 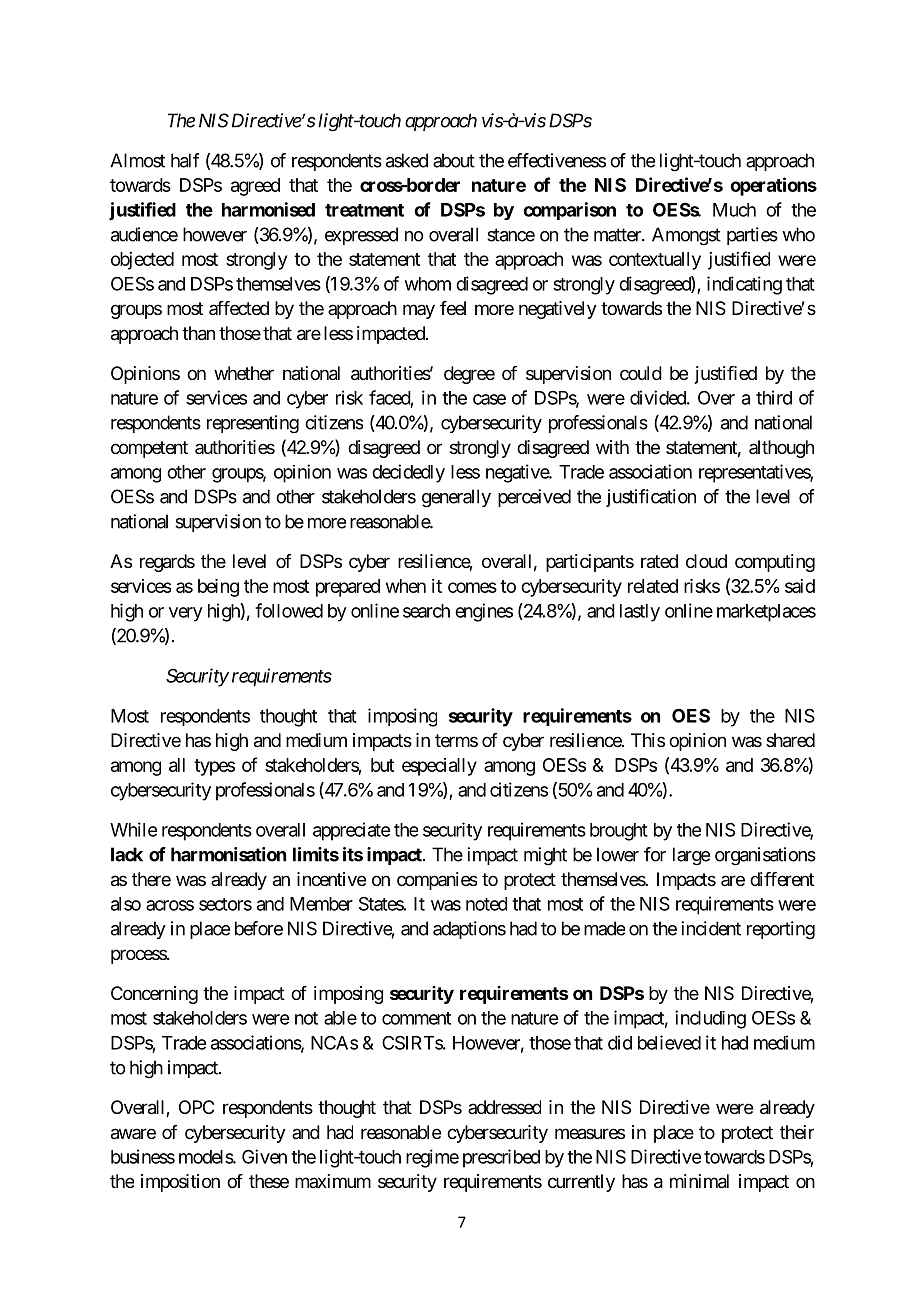 I want to click on cloud, so click(x=706, y=561).
